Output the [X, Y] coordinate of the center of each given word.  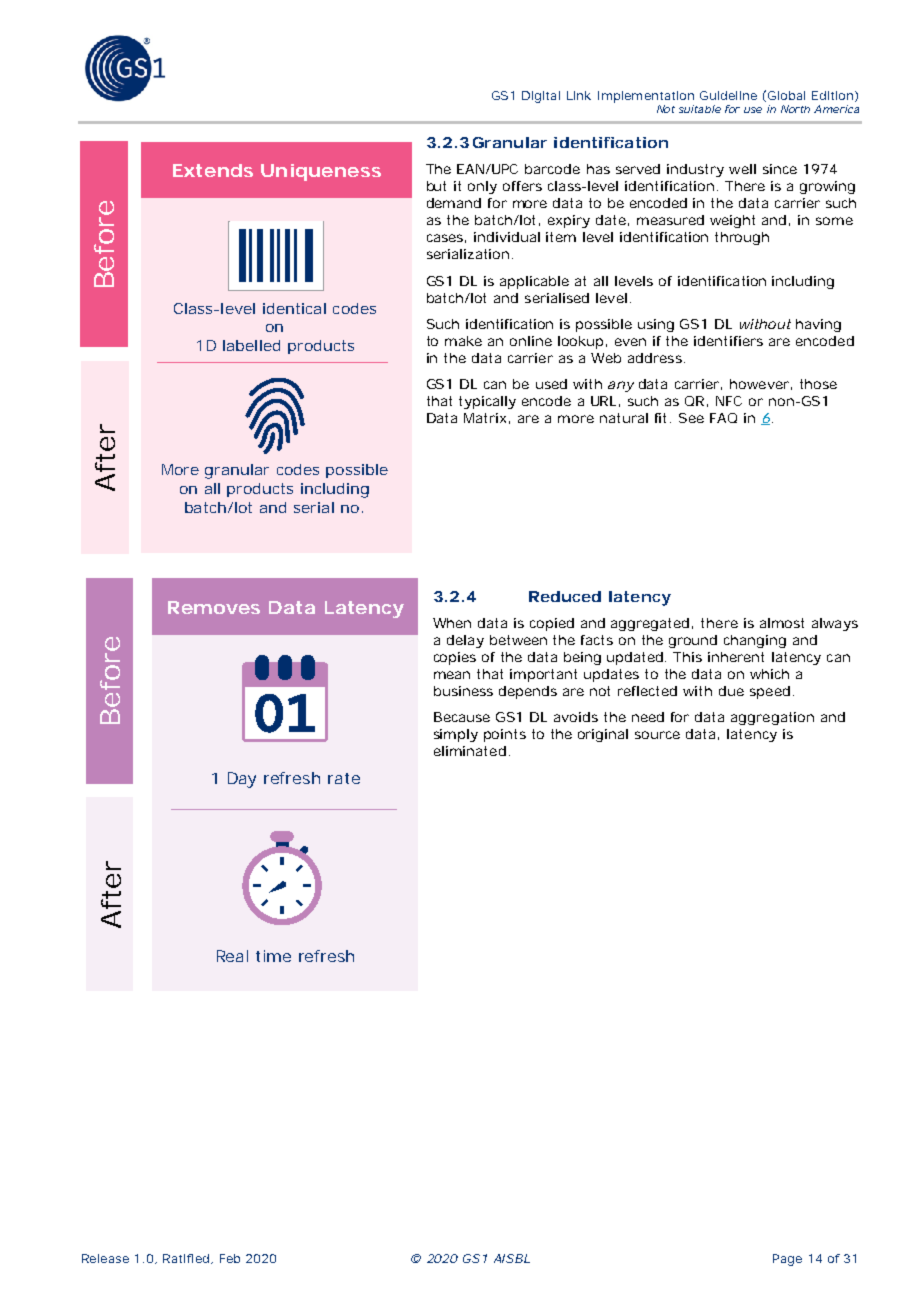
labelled [251, 345]
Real [232, 956]
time [273, 956]
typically [487, 402]
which [769, 674]
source [657, 735]
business [463, 691]
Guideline [728, 95]
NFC [729, 401]
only [482, 187]
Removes [214, 607]
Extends [213, 170]
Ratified [186, 1258]
